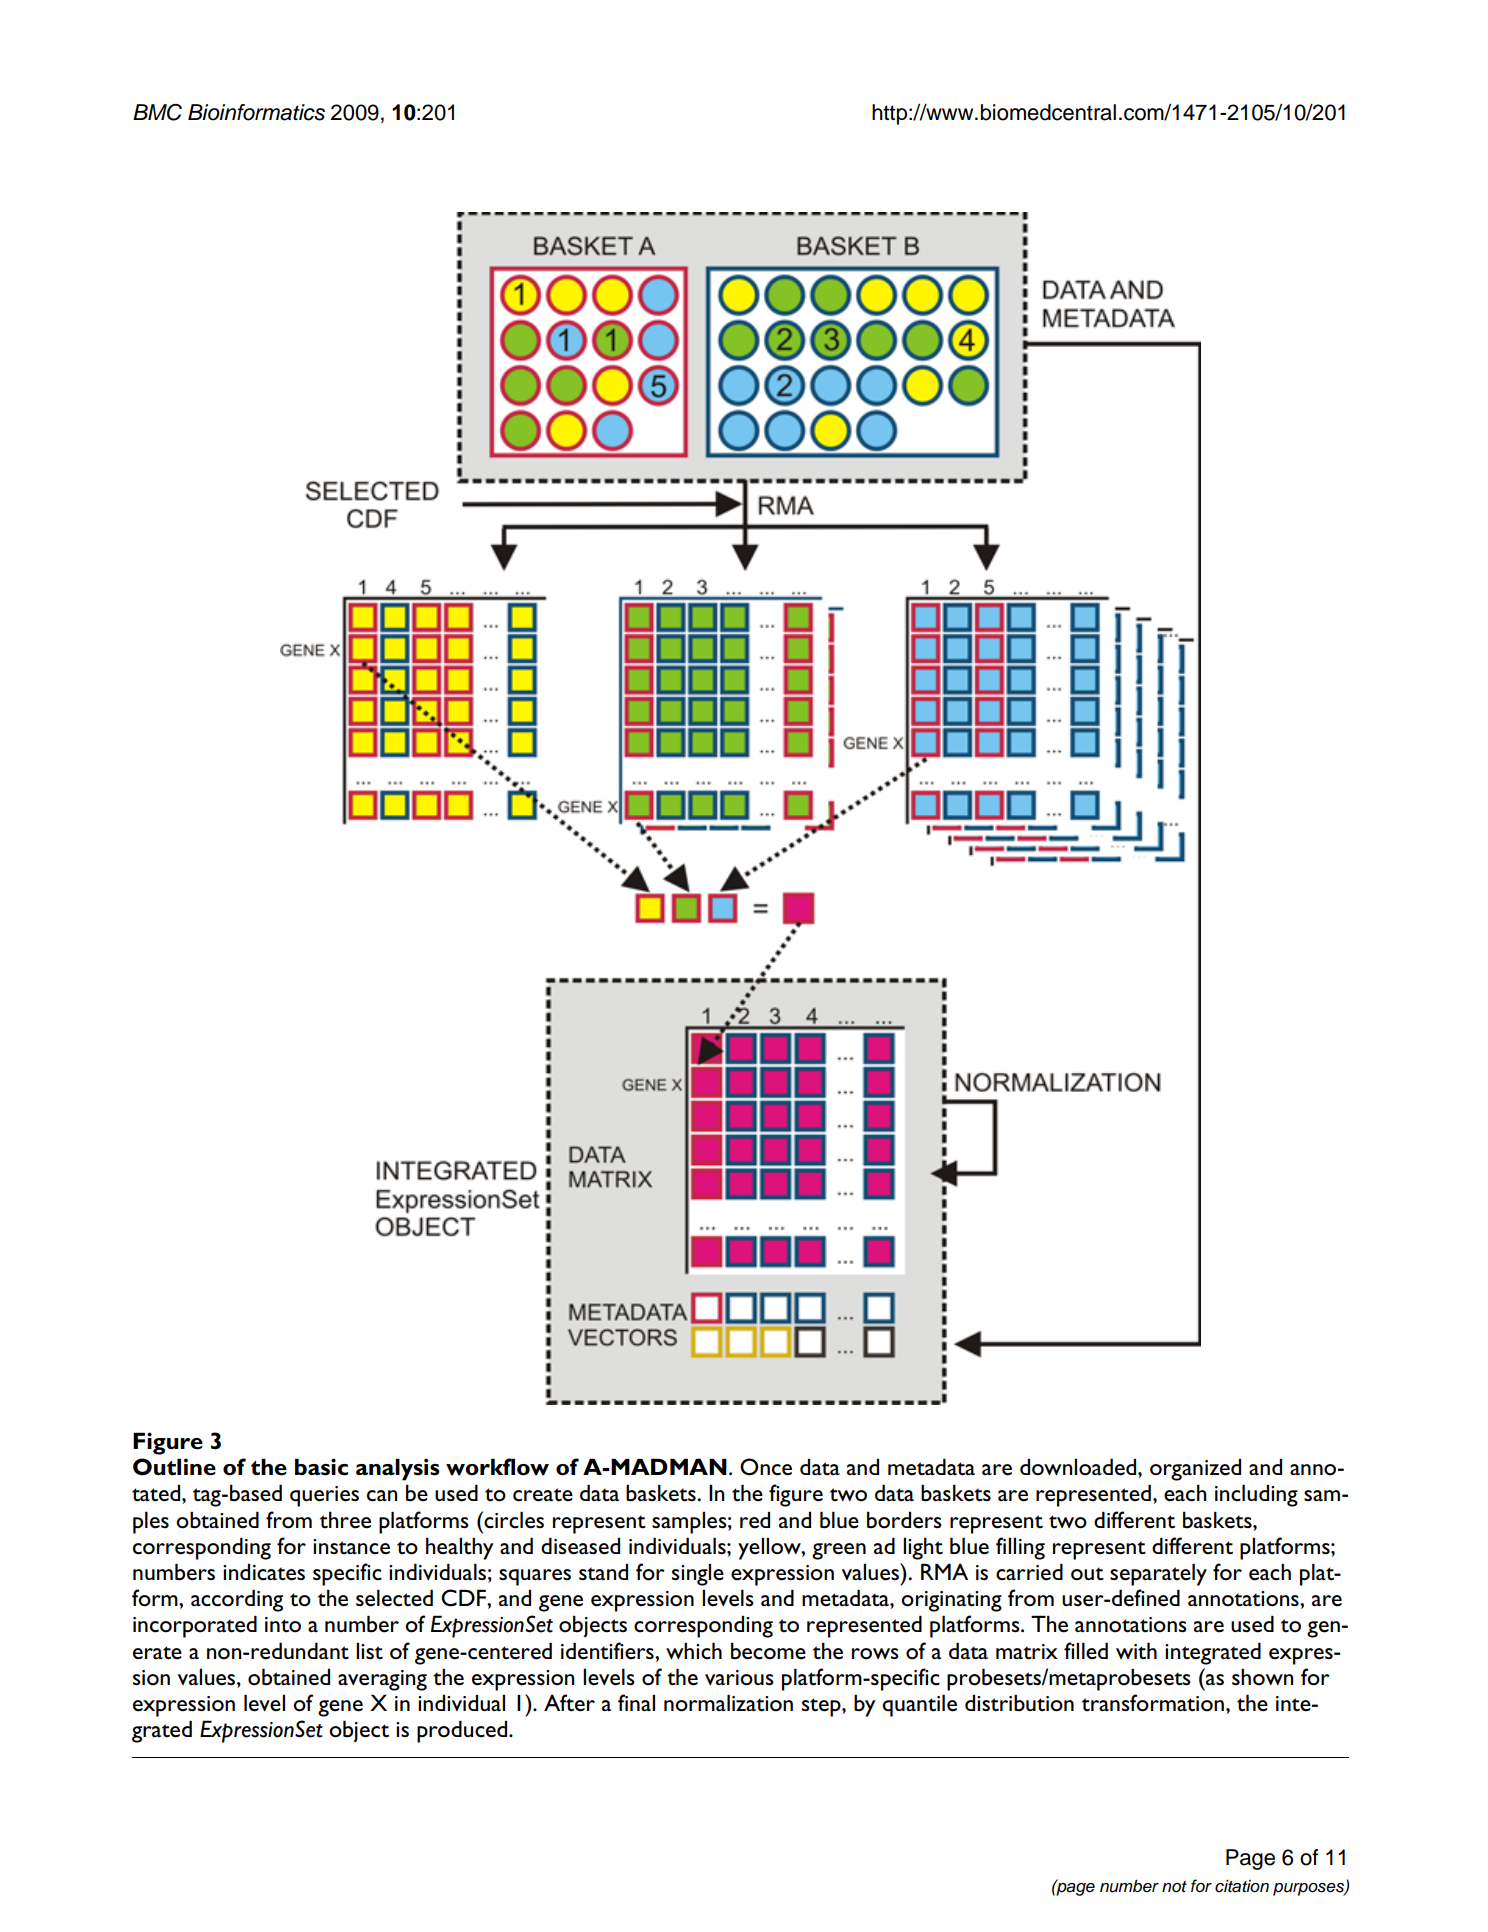 The height and width of the page is (1932, 1488). What do you see at coordinates (1195, 1470) in the page?
I see `organized` at bounding box center [1195, 1470].
